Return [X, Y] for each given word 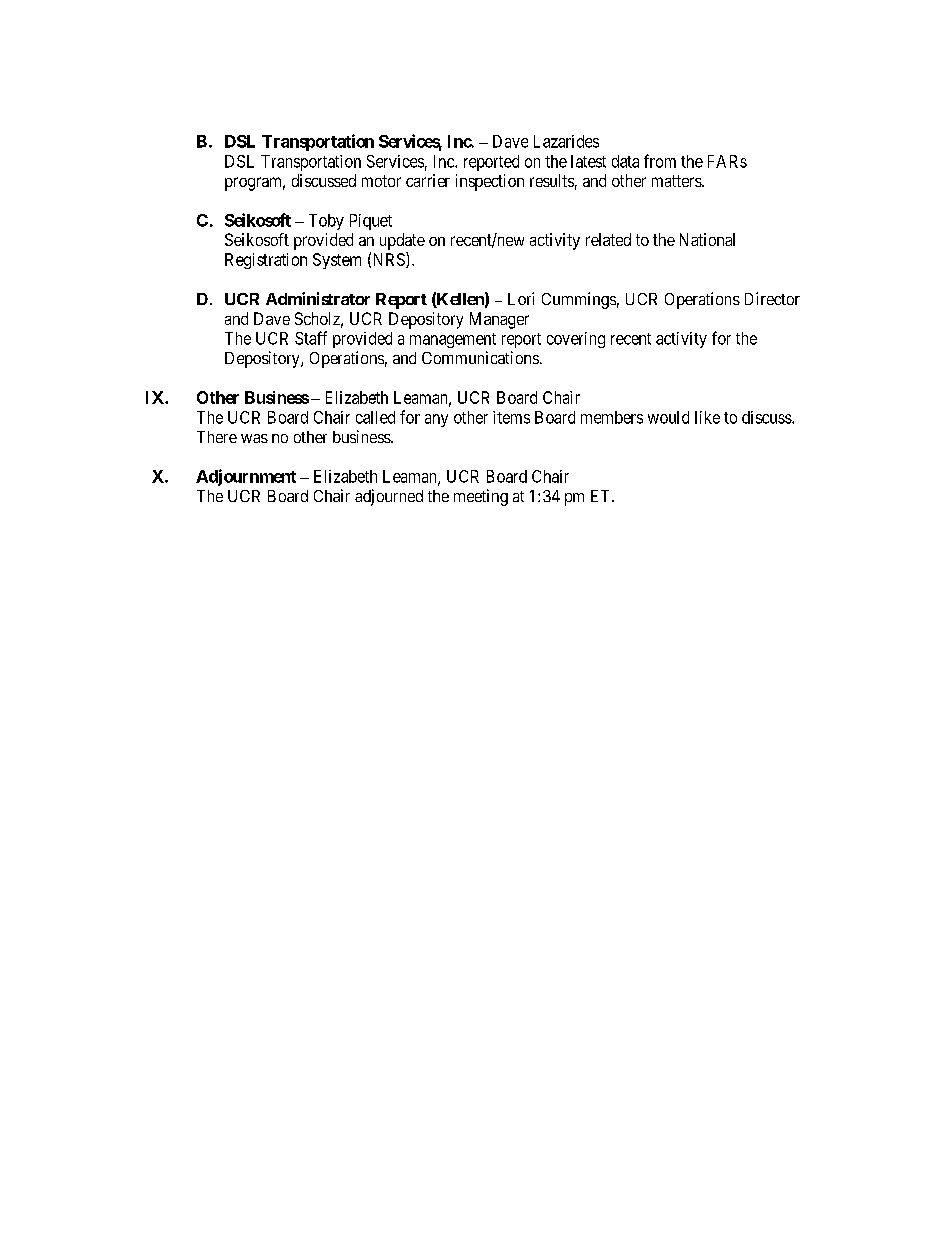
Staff [311, 338]
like [707, 417]
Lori [521, 298]
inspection [490, 182]
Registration [266, 261]
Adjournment [246, 477]
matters [677, 181]
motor [381, 181]
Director [772, 298]
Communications [480, 357]
